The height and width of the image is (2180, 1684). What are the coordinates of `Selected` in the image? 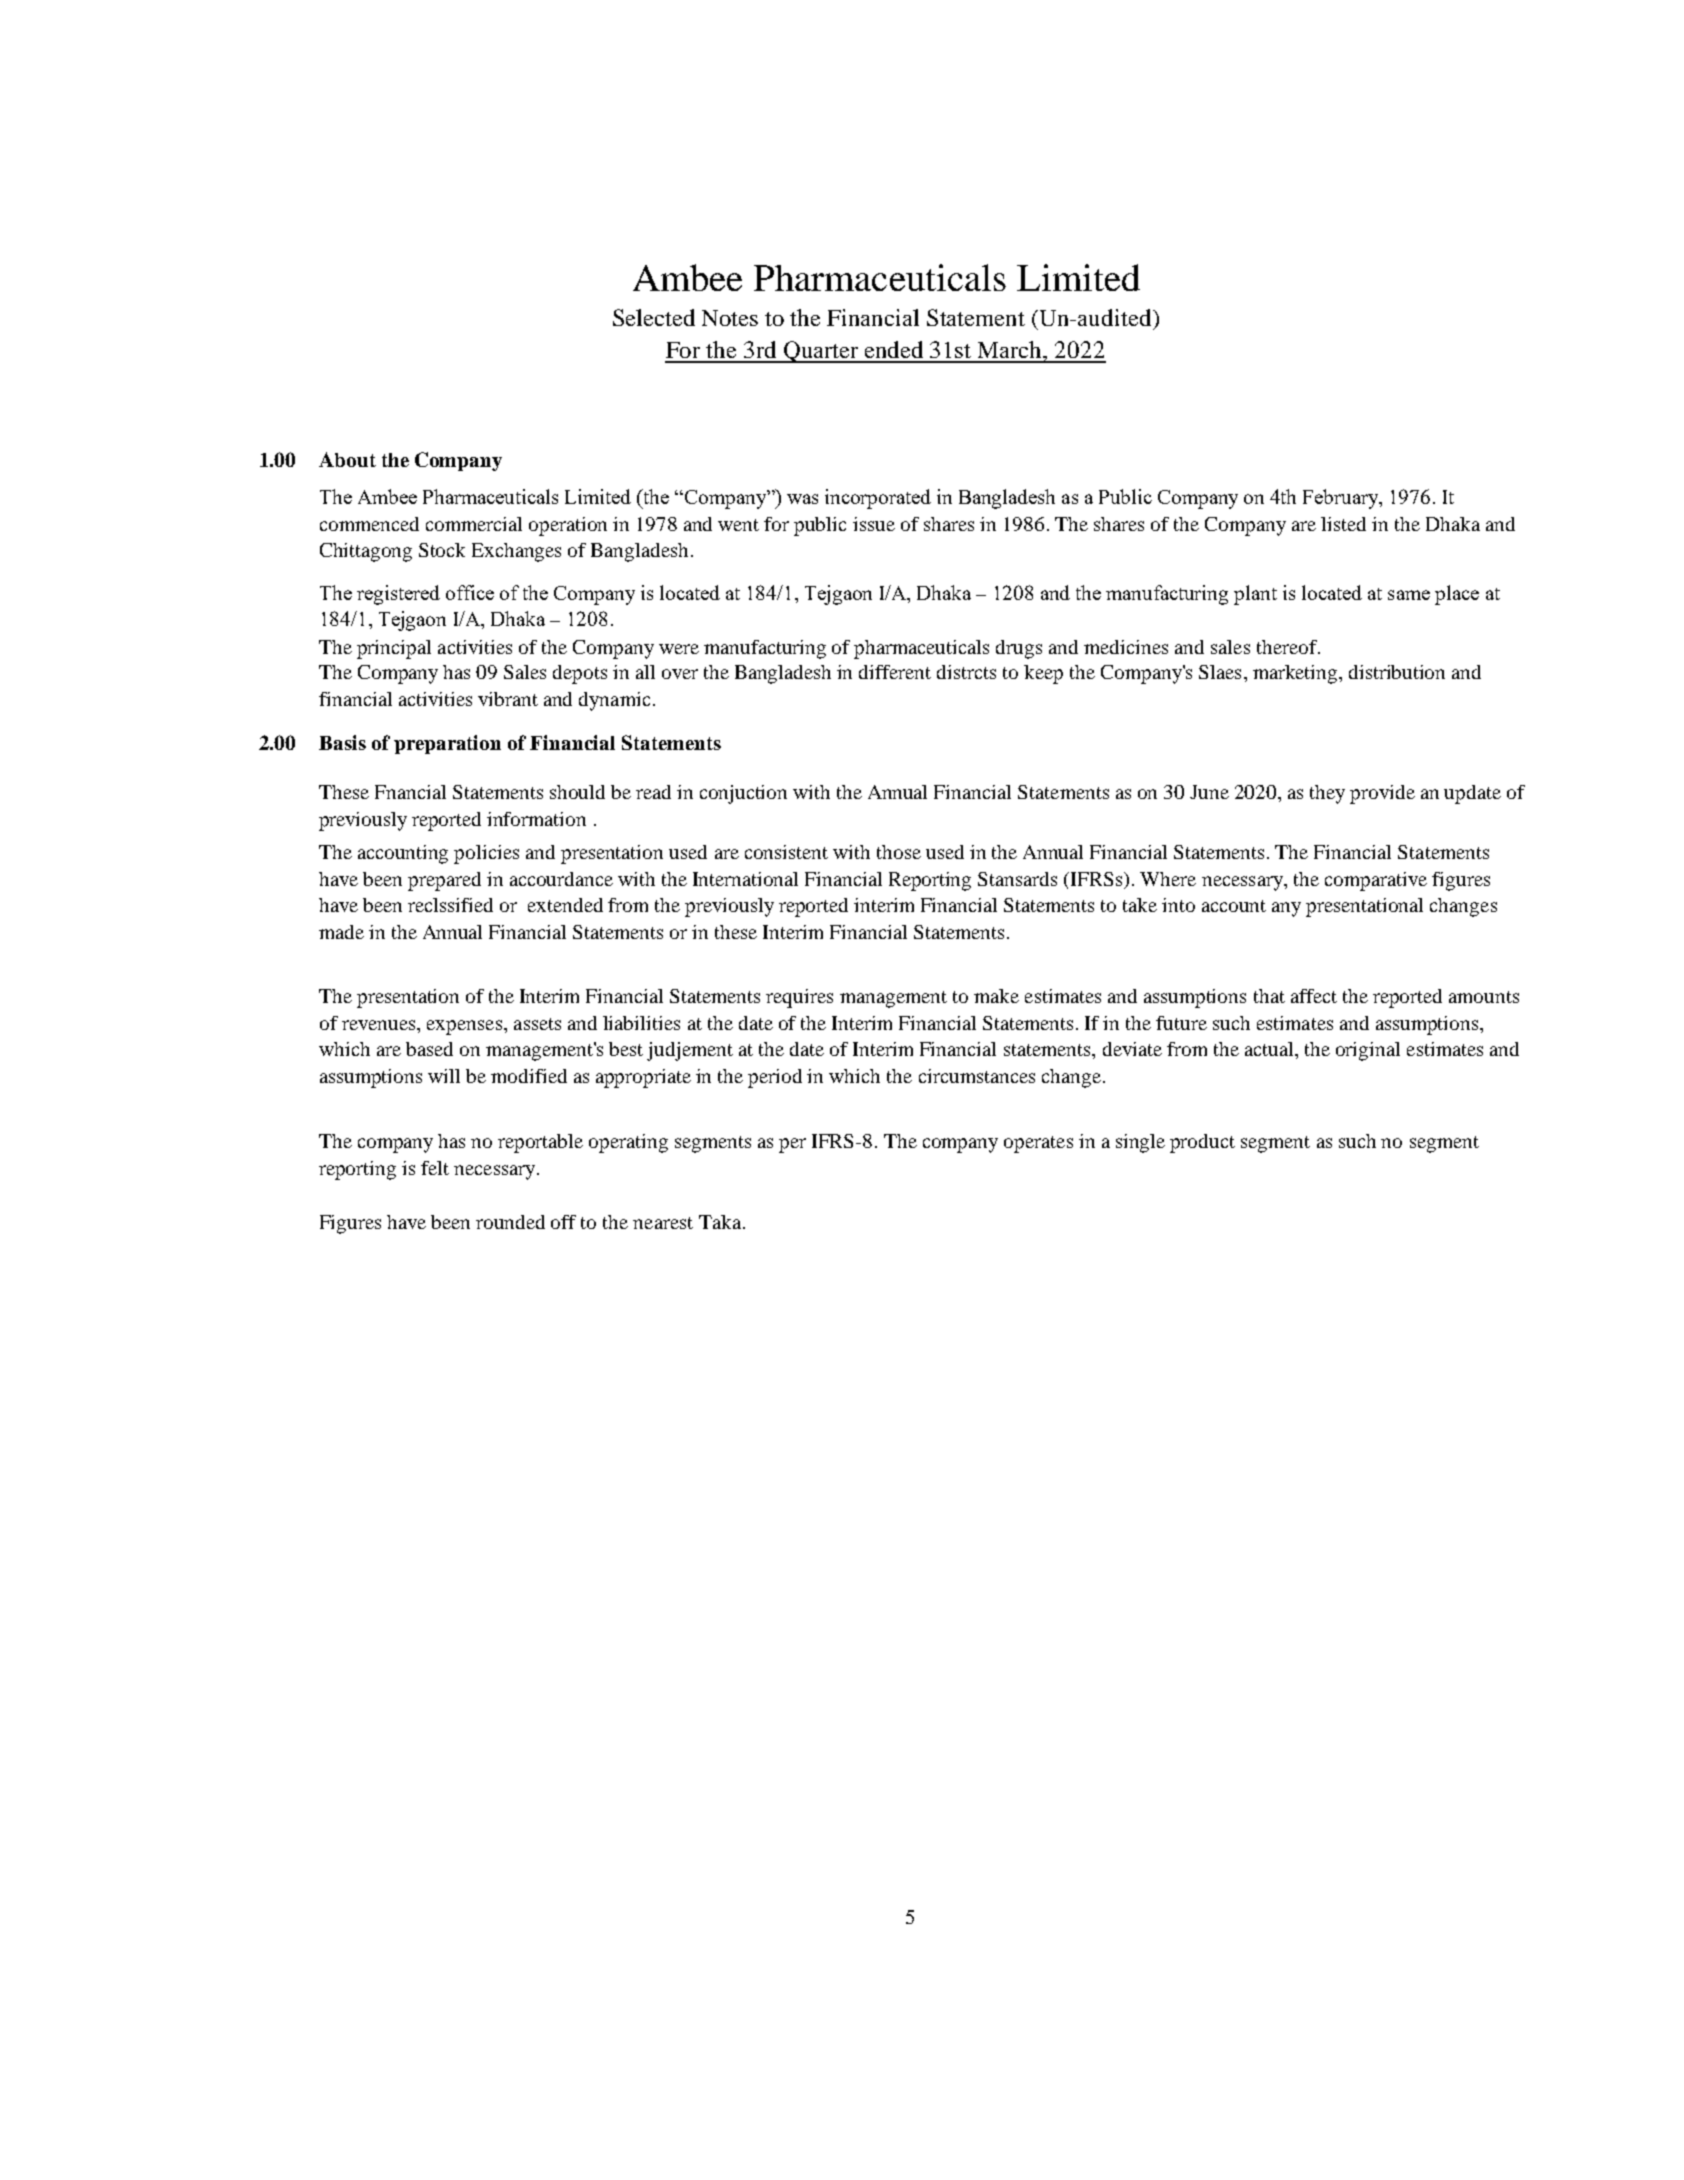 It's located at (654, 317).
